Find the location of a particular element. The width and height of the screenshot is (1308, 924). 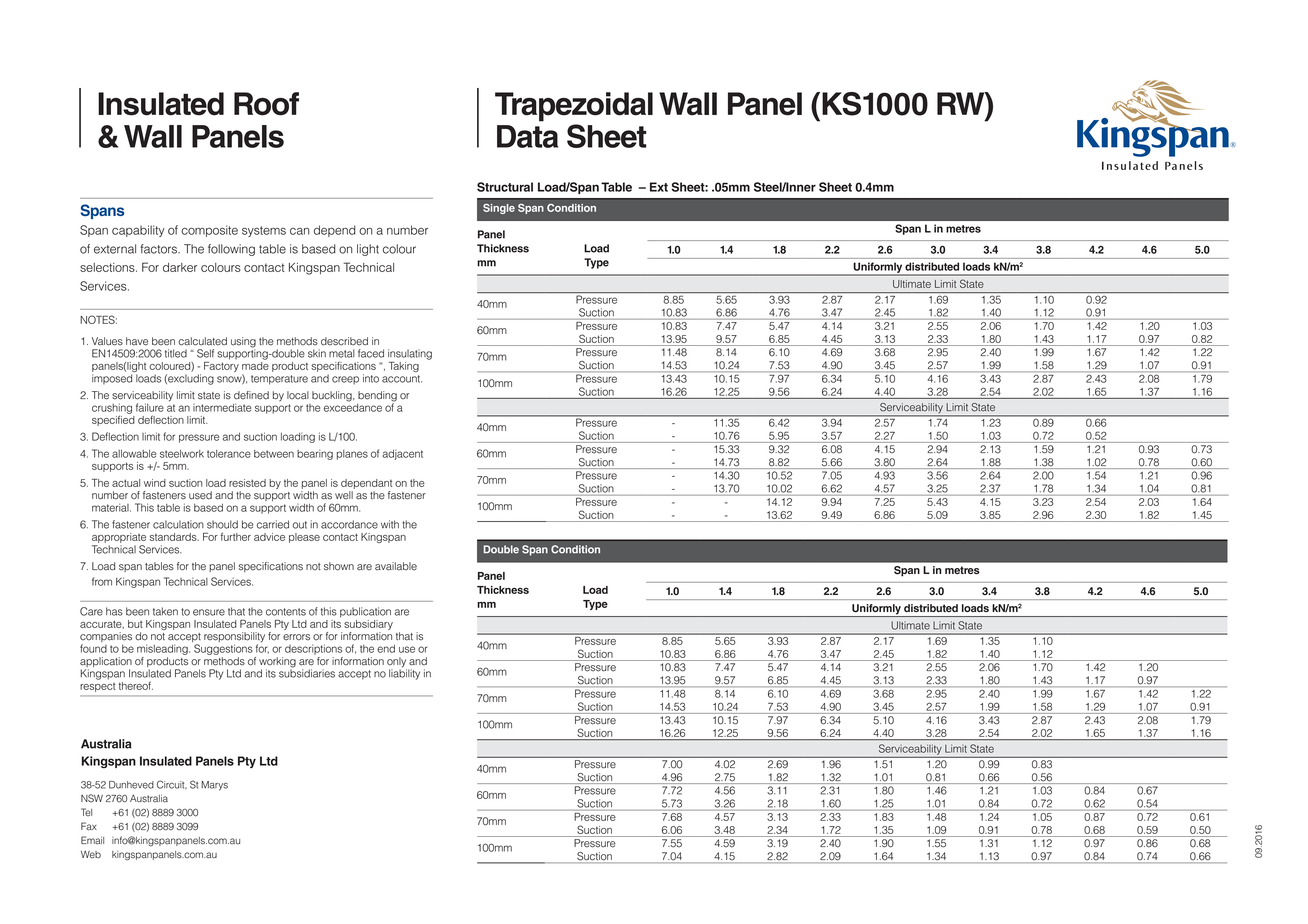

account is located at coordinates (402, 379).
